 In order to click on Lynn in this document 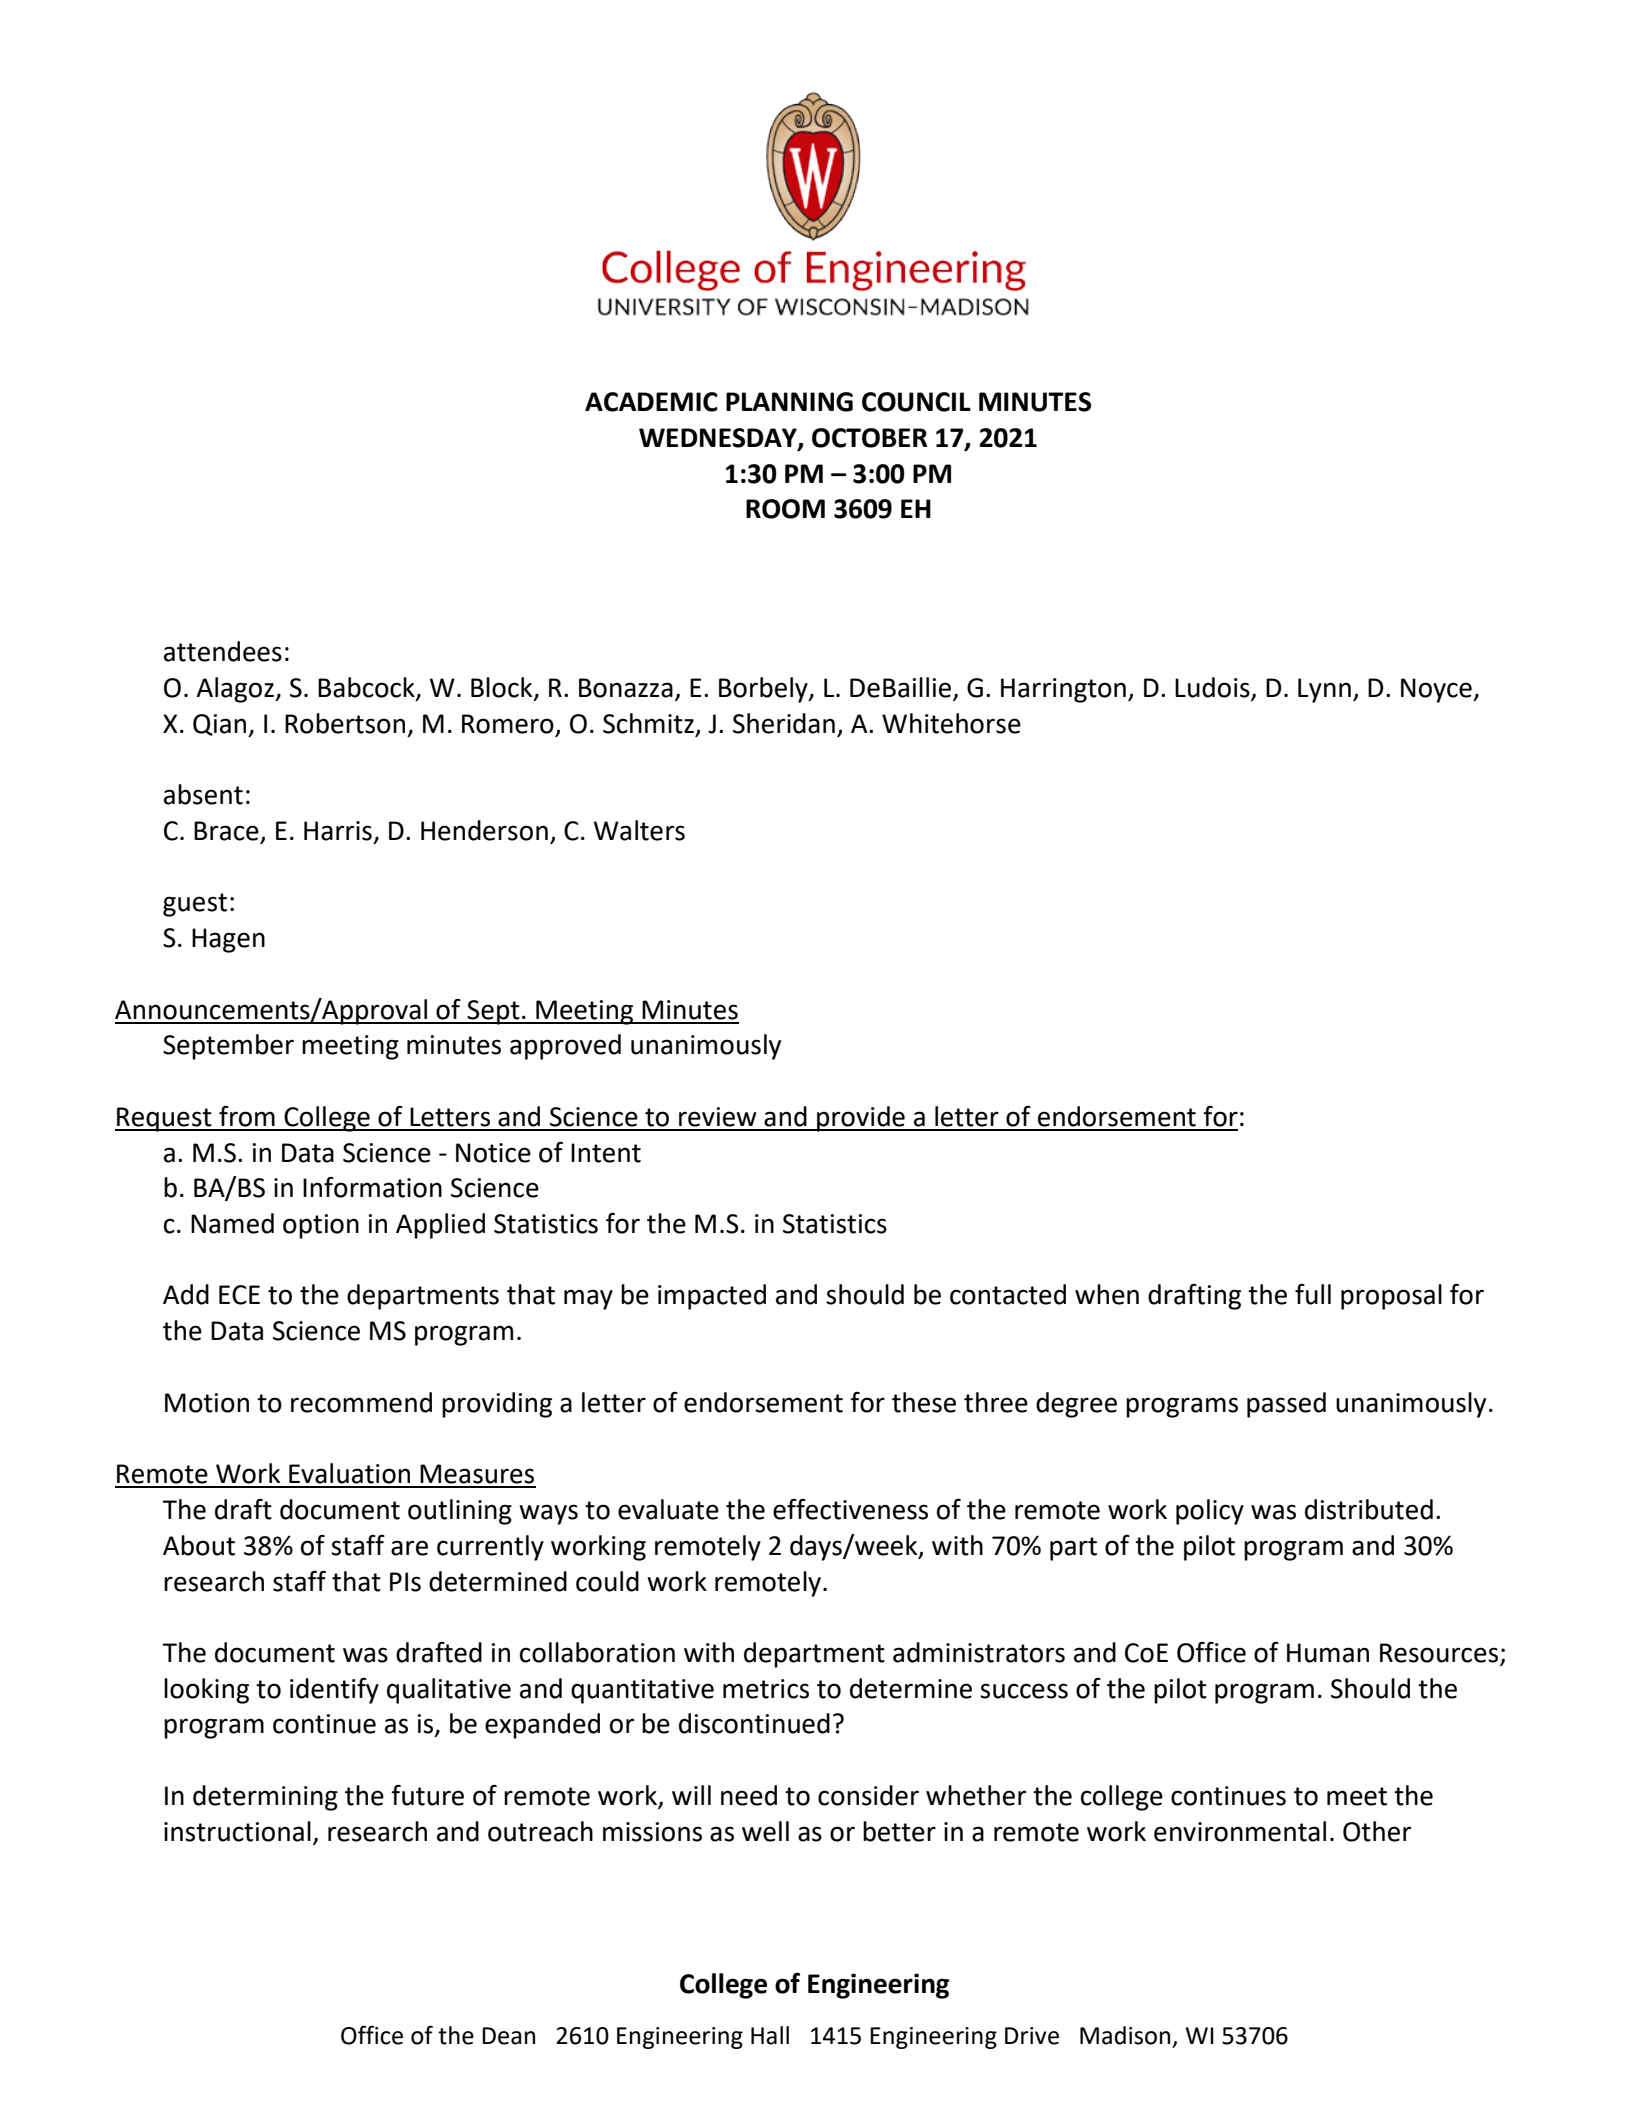, I will do `click(1324, 690)`.
